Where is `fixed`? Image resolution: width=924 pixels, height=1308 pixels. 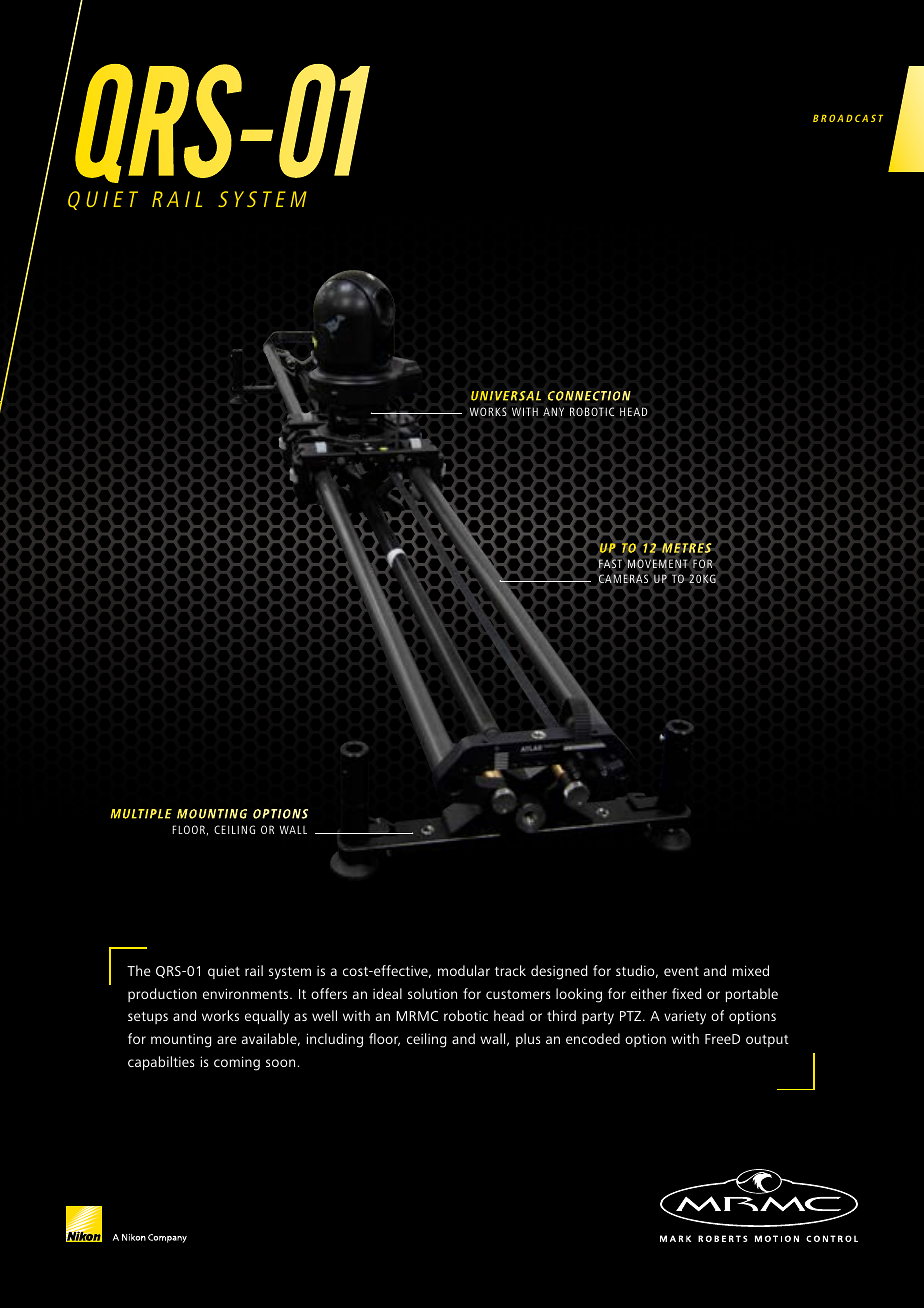 fixed is located at coordinates (687, 993).
